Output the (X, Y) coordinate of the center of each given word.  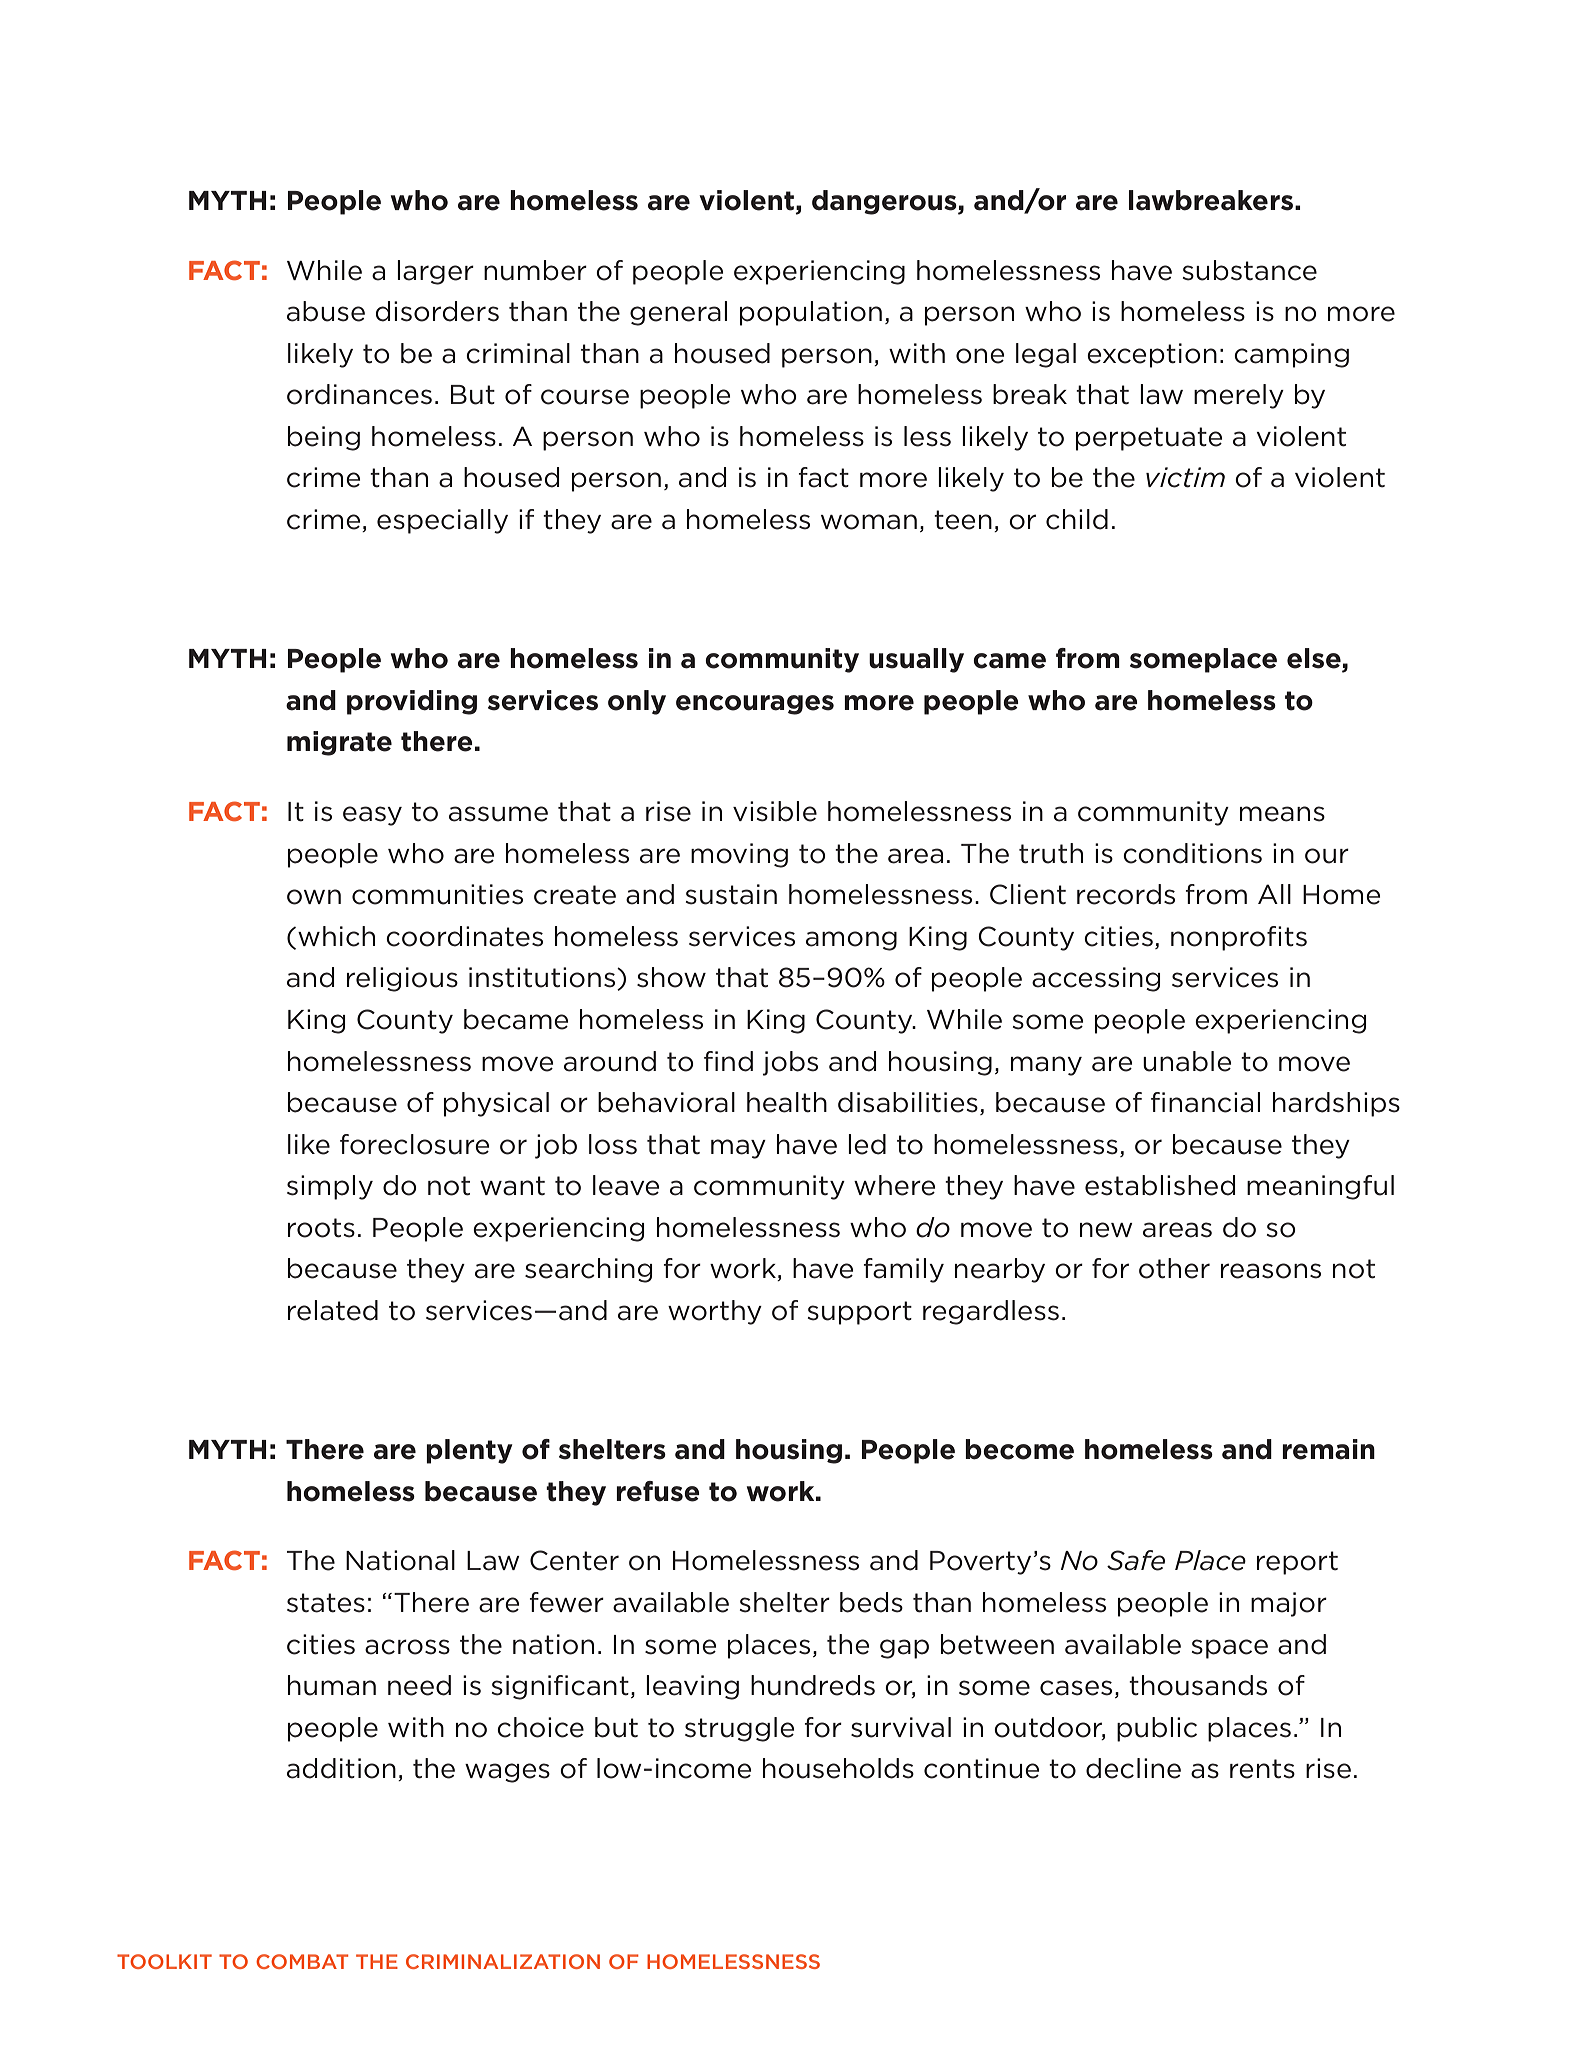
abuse (326, 311)
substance (1249, 270)
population (811, 313)
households (838, 1768)
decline (1133, 1768)
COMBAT (302, 1961)
